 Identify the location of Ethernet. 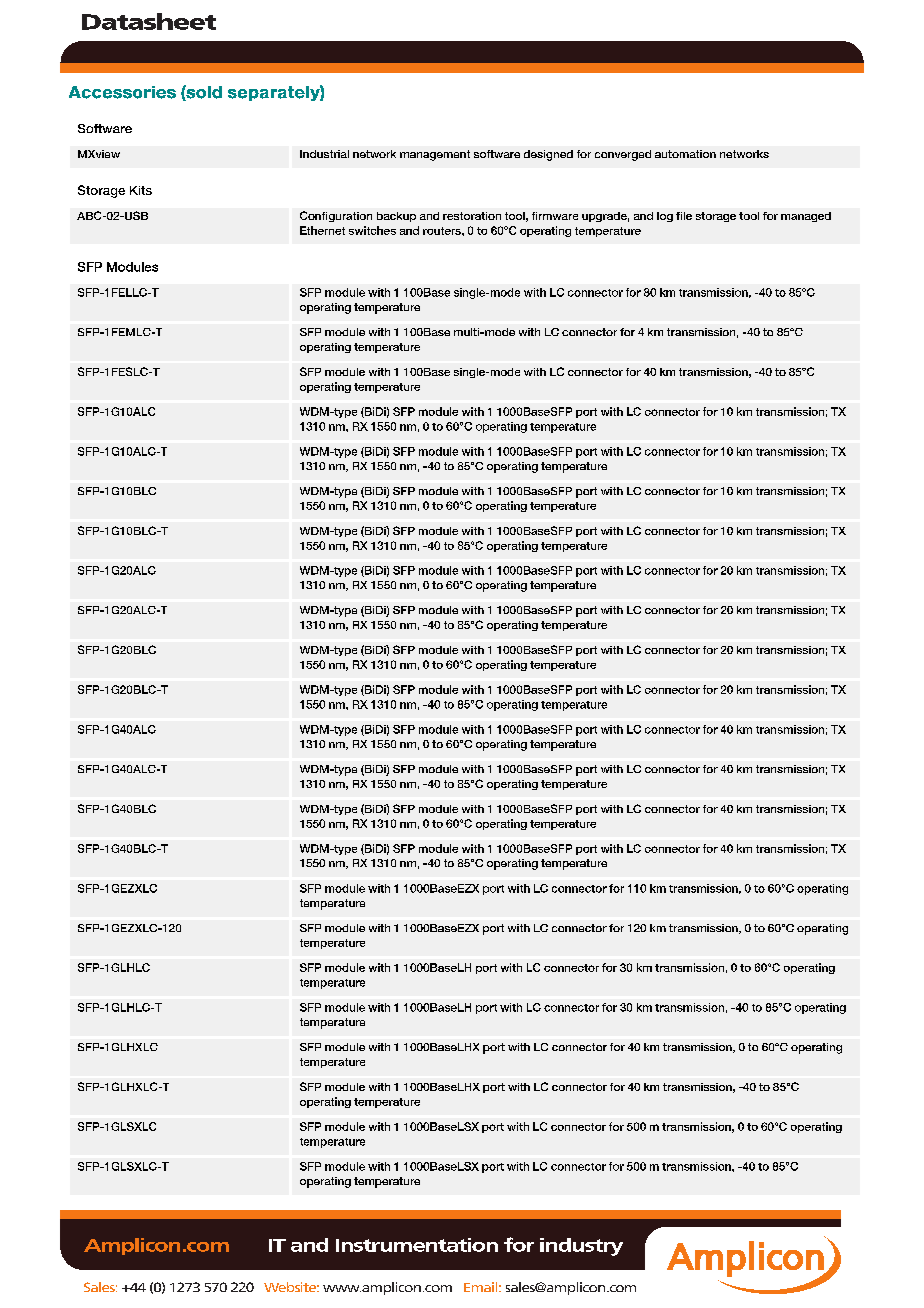
(322, 230).
